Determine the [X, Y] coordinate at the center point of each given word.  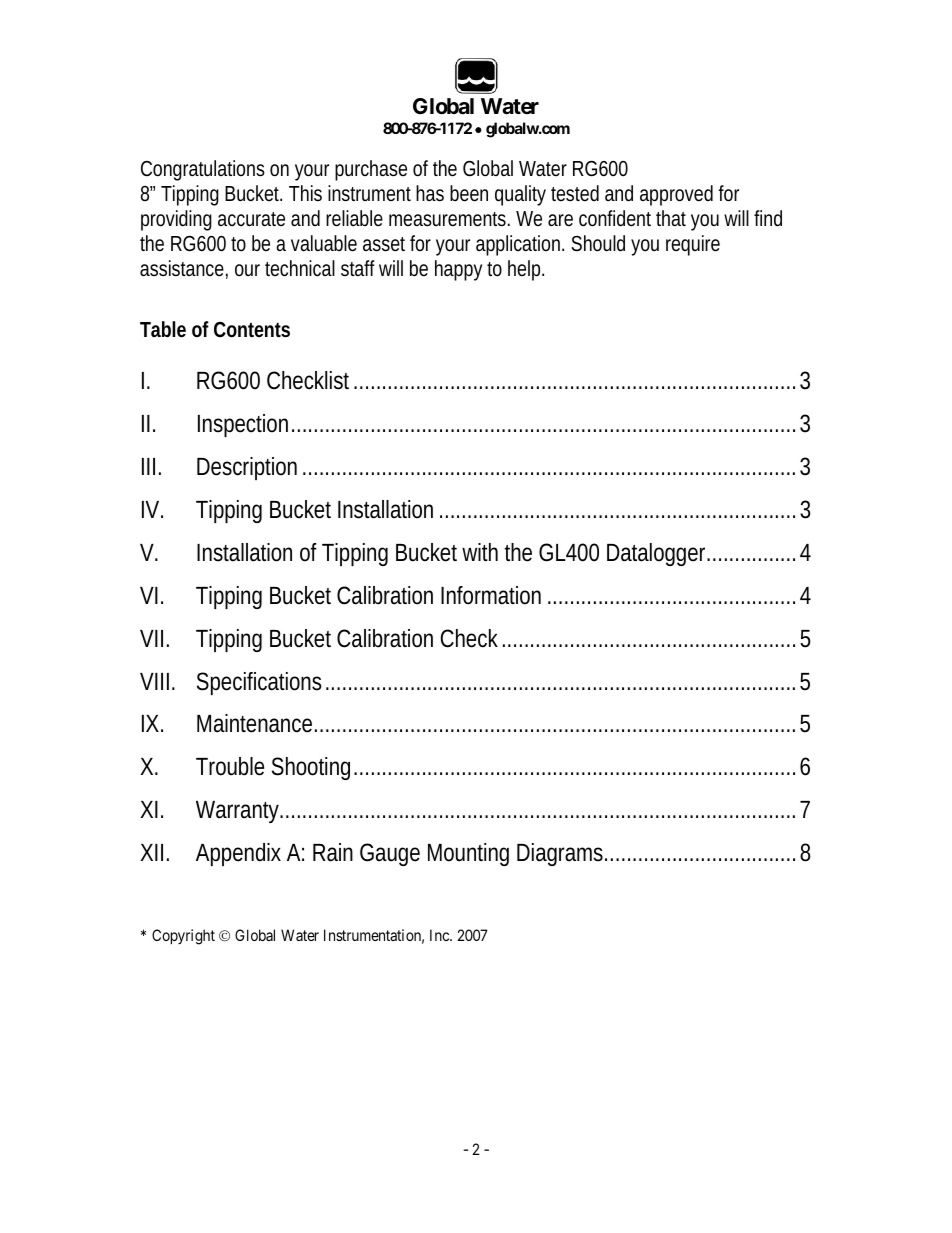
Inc [440, 935]
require [693, 245]
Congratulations [203, 170]
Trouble [230, 766]
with [480, 552]
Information [491, 595]
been [469, 193]
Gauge [390, 854]
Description [247, 468]
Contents [252, 330]
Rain [333, 852]
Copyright [183, 937]
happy [458, 270]
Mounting [468, 854]
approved [676, 195]
